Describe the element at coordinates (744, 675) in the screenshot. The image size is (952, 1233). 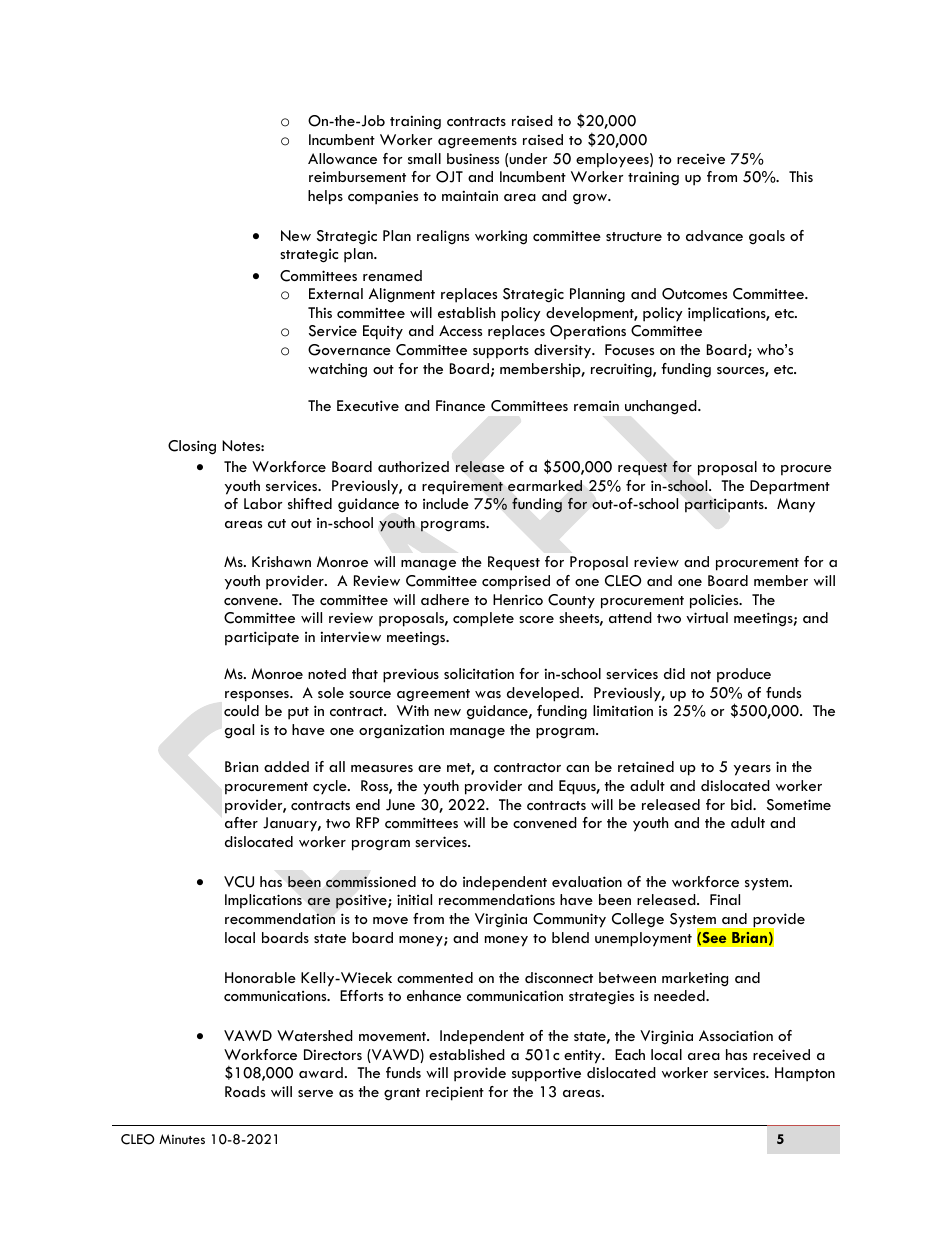
I see `produce` at that location.
